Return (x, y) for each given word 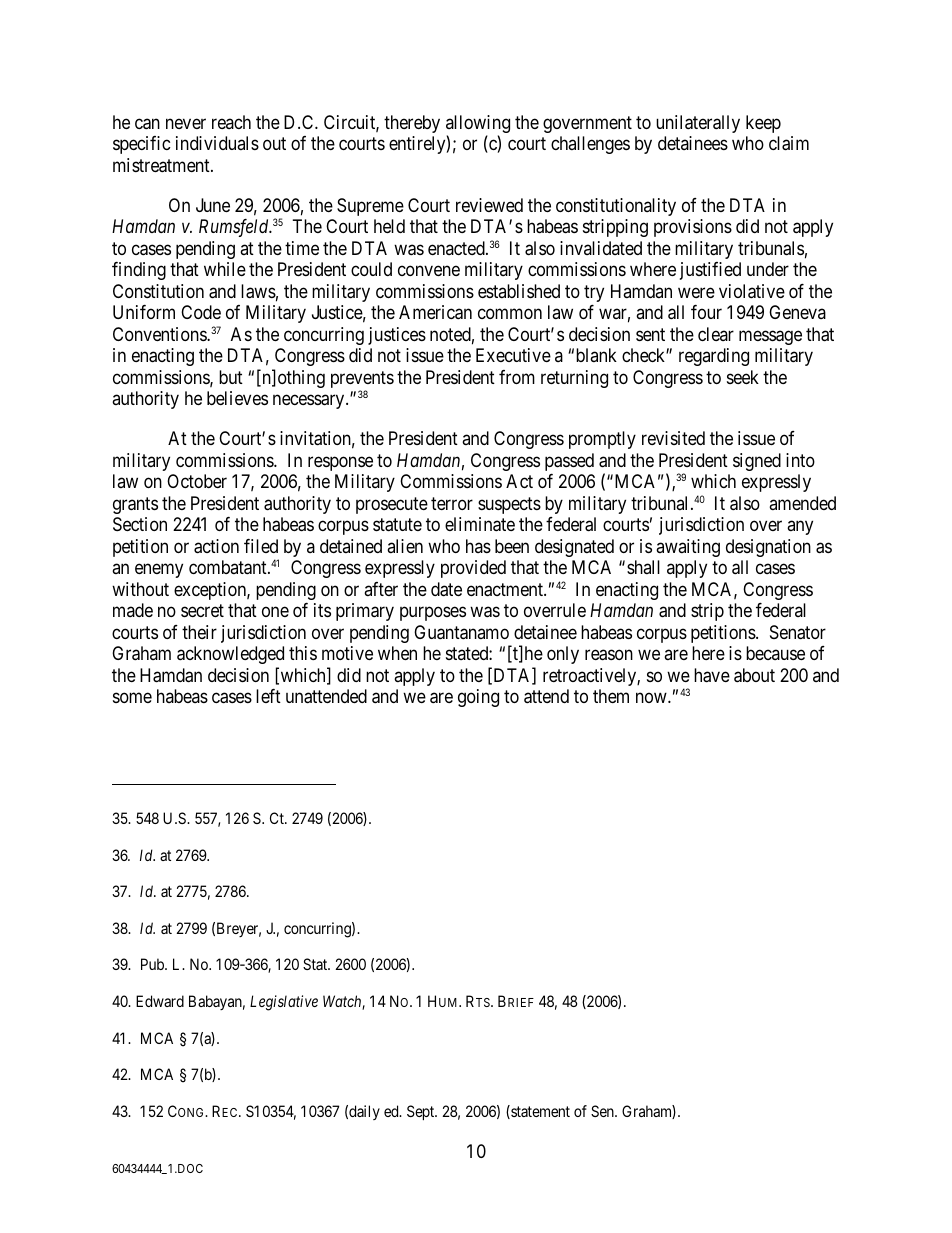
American (435, 312)
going (478, 698)
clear (716, 334)
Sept (422, 1112)
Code (201, 312)
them (611, 696)
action (216, 546)
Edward (160, 1001)
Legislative (284, 1003)
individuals (217, 143)
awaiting (688, 548)
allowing (478, 125)
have (712, 675)
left (268, 696)
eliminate (480, 524)
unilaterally (698, 124)
